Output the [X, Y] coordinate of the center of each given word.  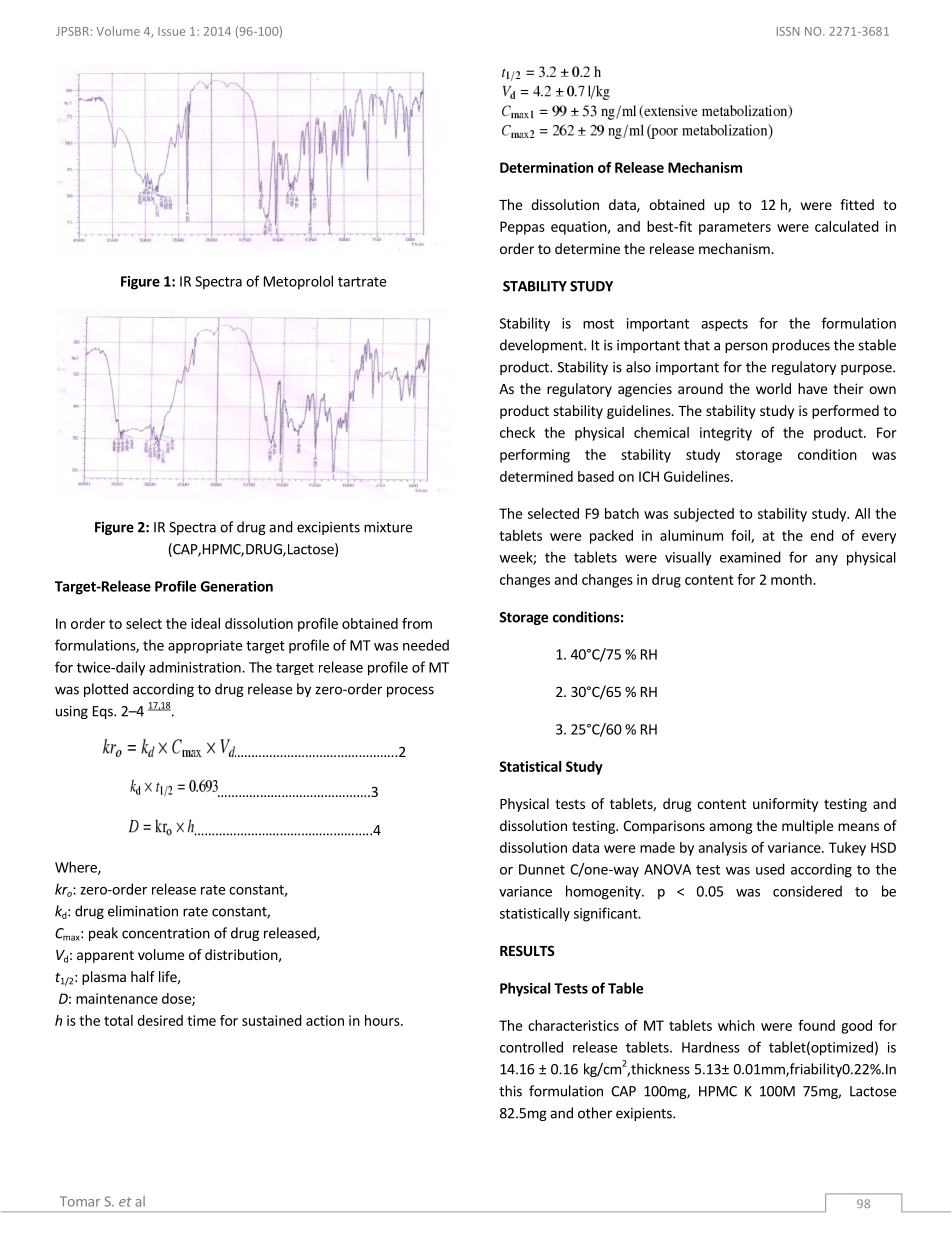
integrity [726, 434]
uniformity [785, 805]
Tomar [80, 1201]
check [517, 432]
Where [77, 868]
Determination [546, 167]
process [410, 691]
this [510, 1091]
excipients [328, 528]
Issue [171, 31]
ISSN [788, 31]
